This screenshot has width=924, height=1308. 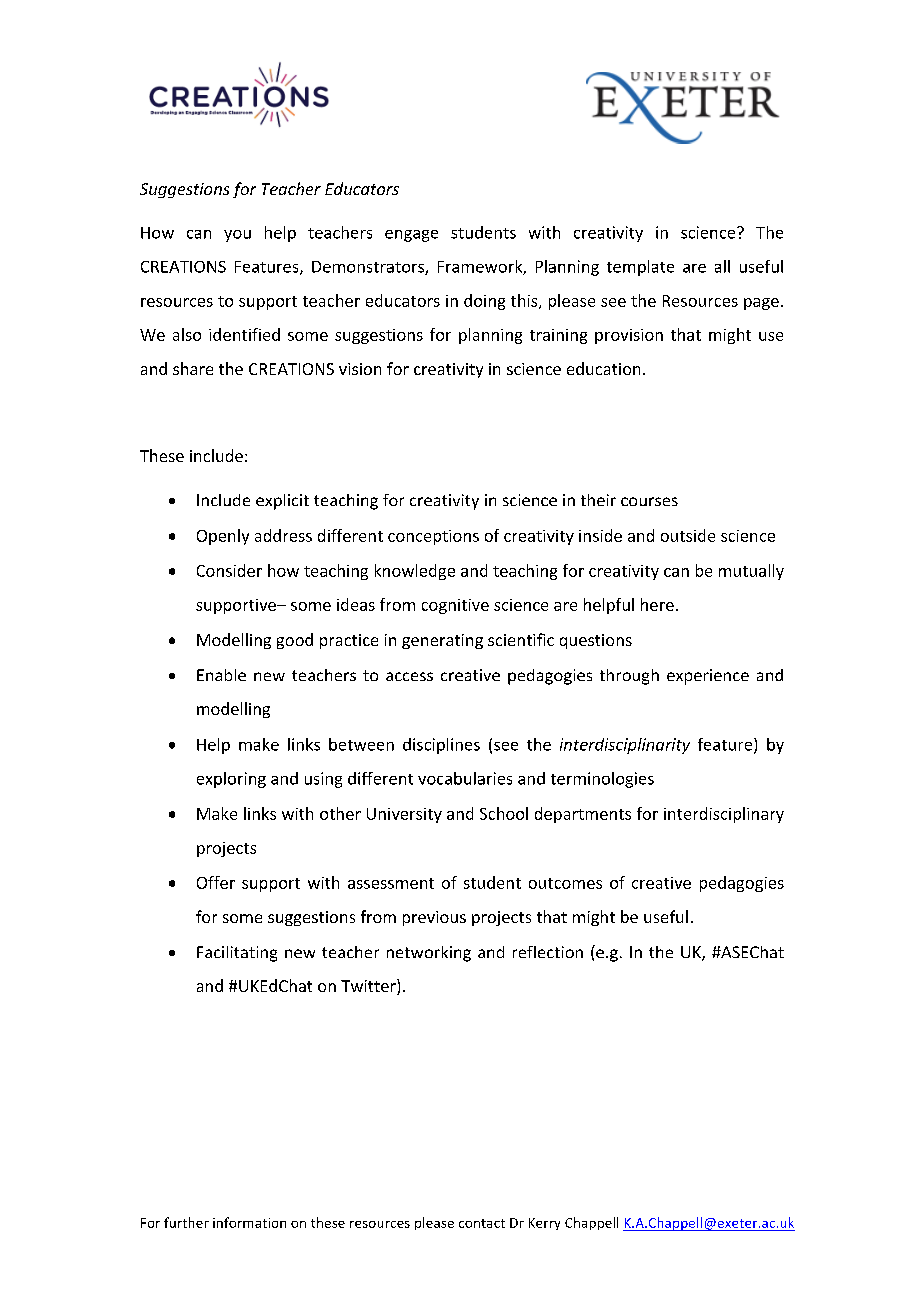 What do you see at coordinates (433, 537) in the screenshot?
I see `conceptions` at bounding box center [433, 537].
